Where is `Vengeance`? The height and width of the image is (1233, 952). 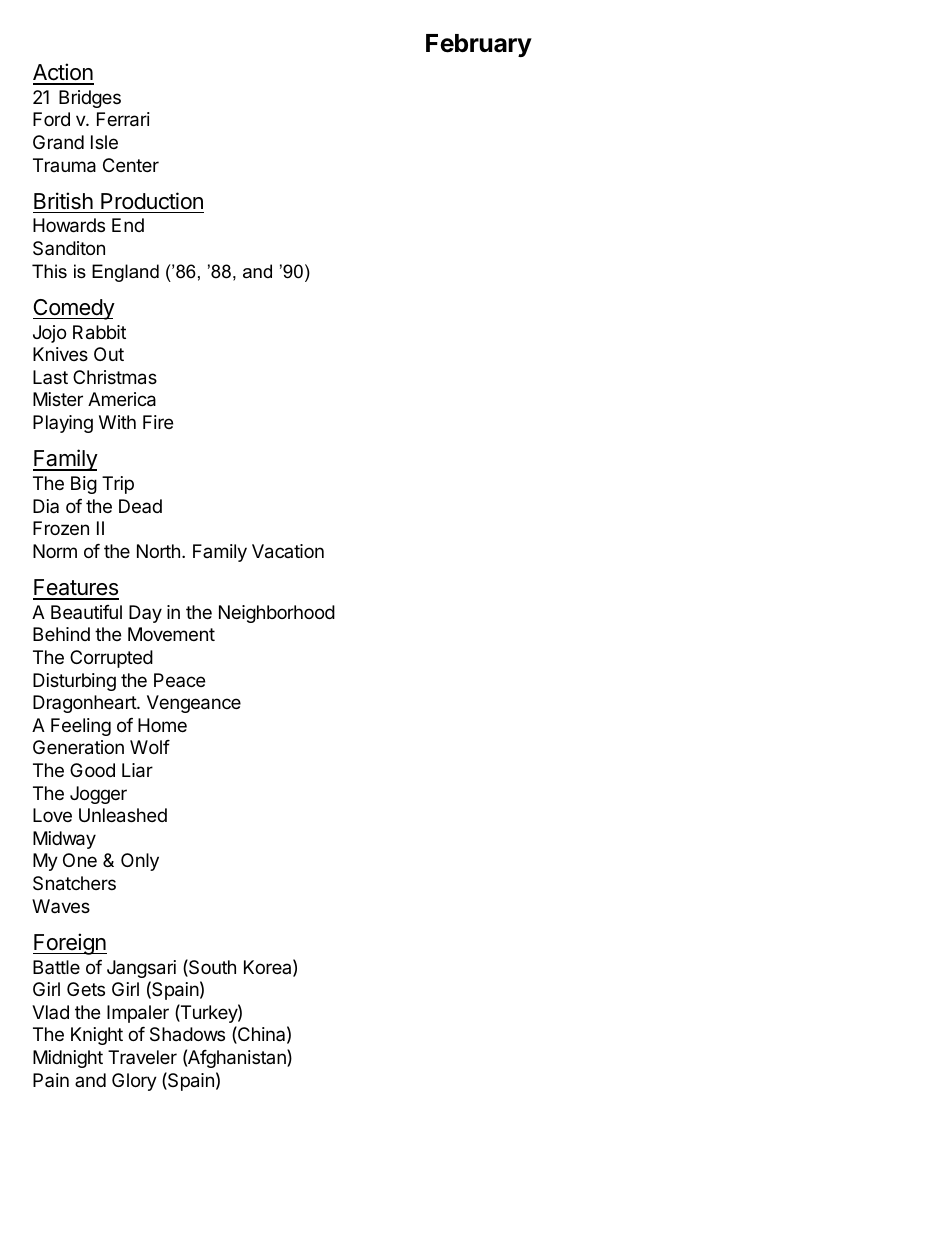 Vengeance is located at coordinates (194, 704).
